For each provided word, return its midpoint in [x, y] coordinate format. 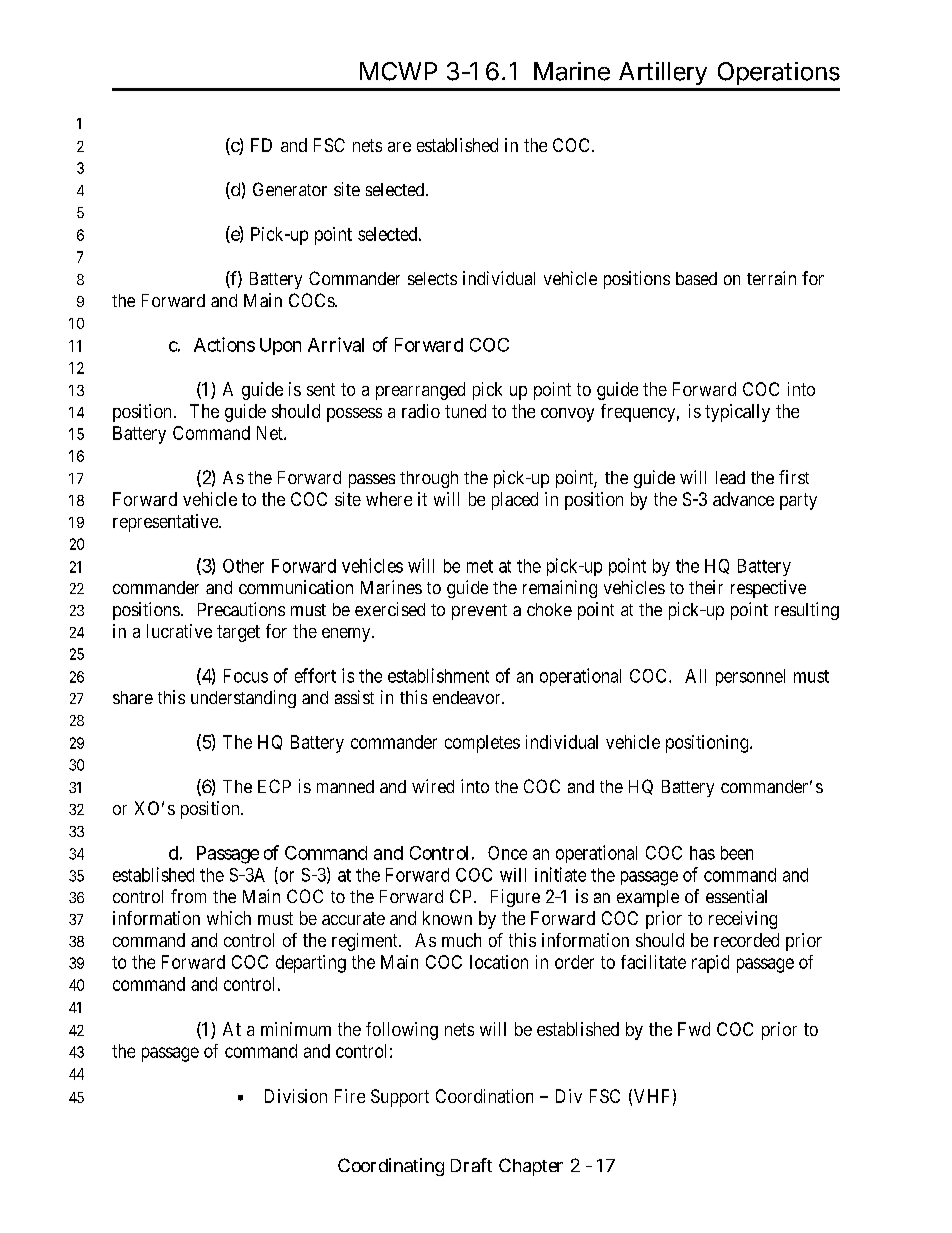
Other [243, 566]
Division [296, 1096]
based [696, 278]
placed [515, 501]
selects [432, 278]
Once [507, 853]
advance [743, 499]
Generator [290, 189]
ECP [274, 786]
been [737, 853]
